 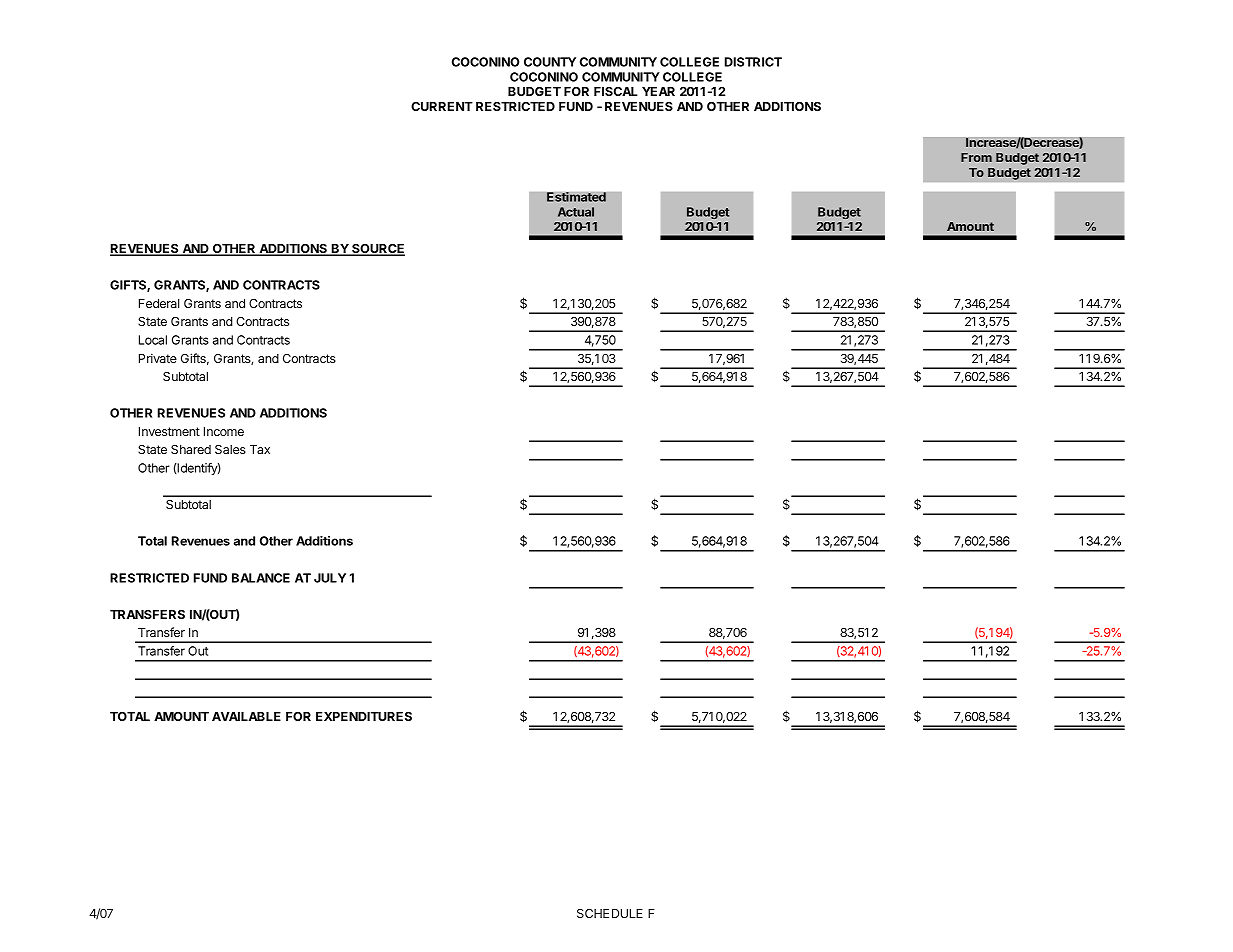 What do you see at coordinates (753, 62) in the document?
I see `DISTRICT` at bounding box center [753, 62].
